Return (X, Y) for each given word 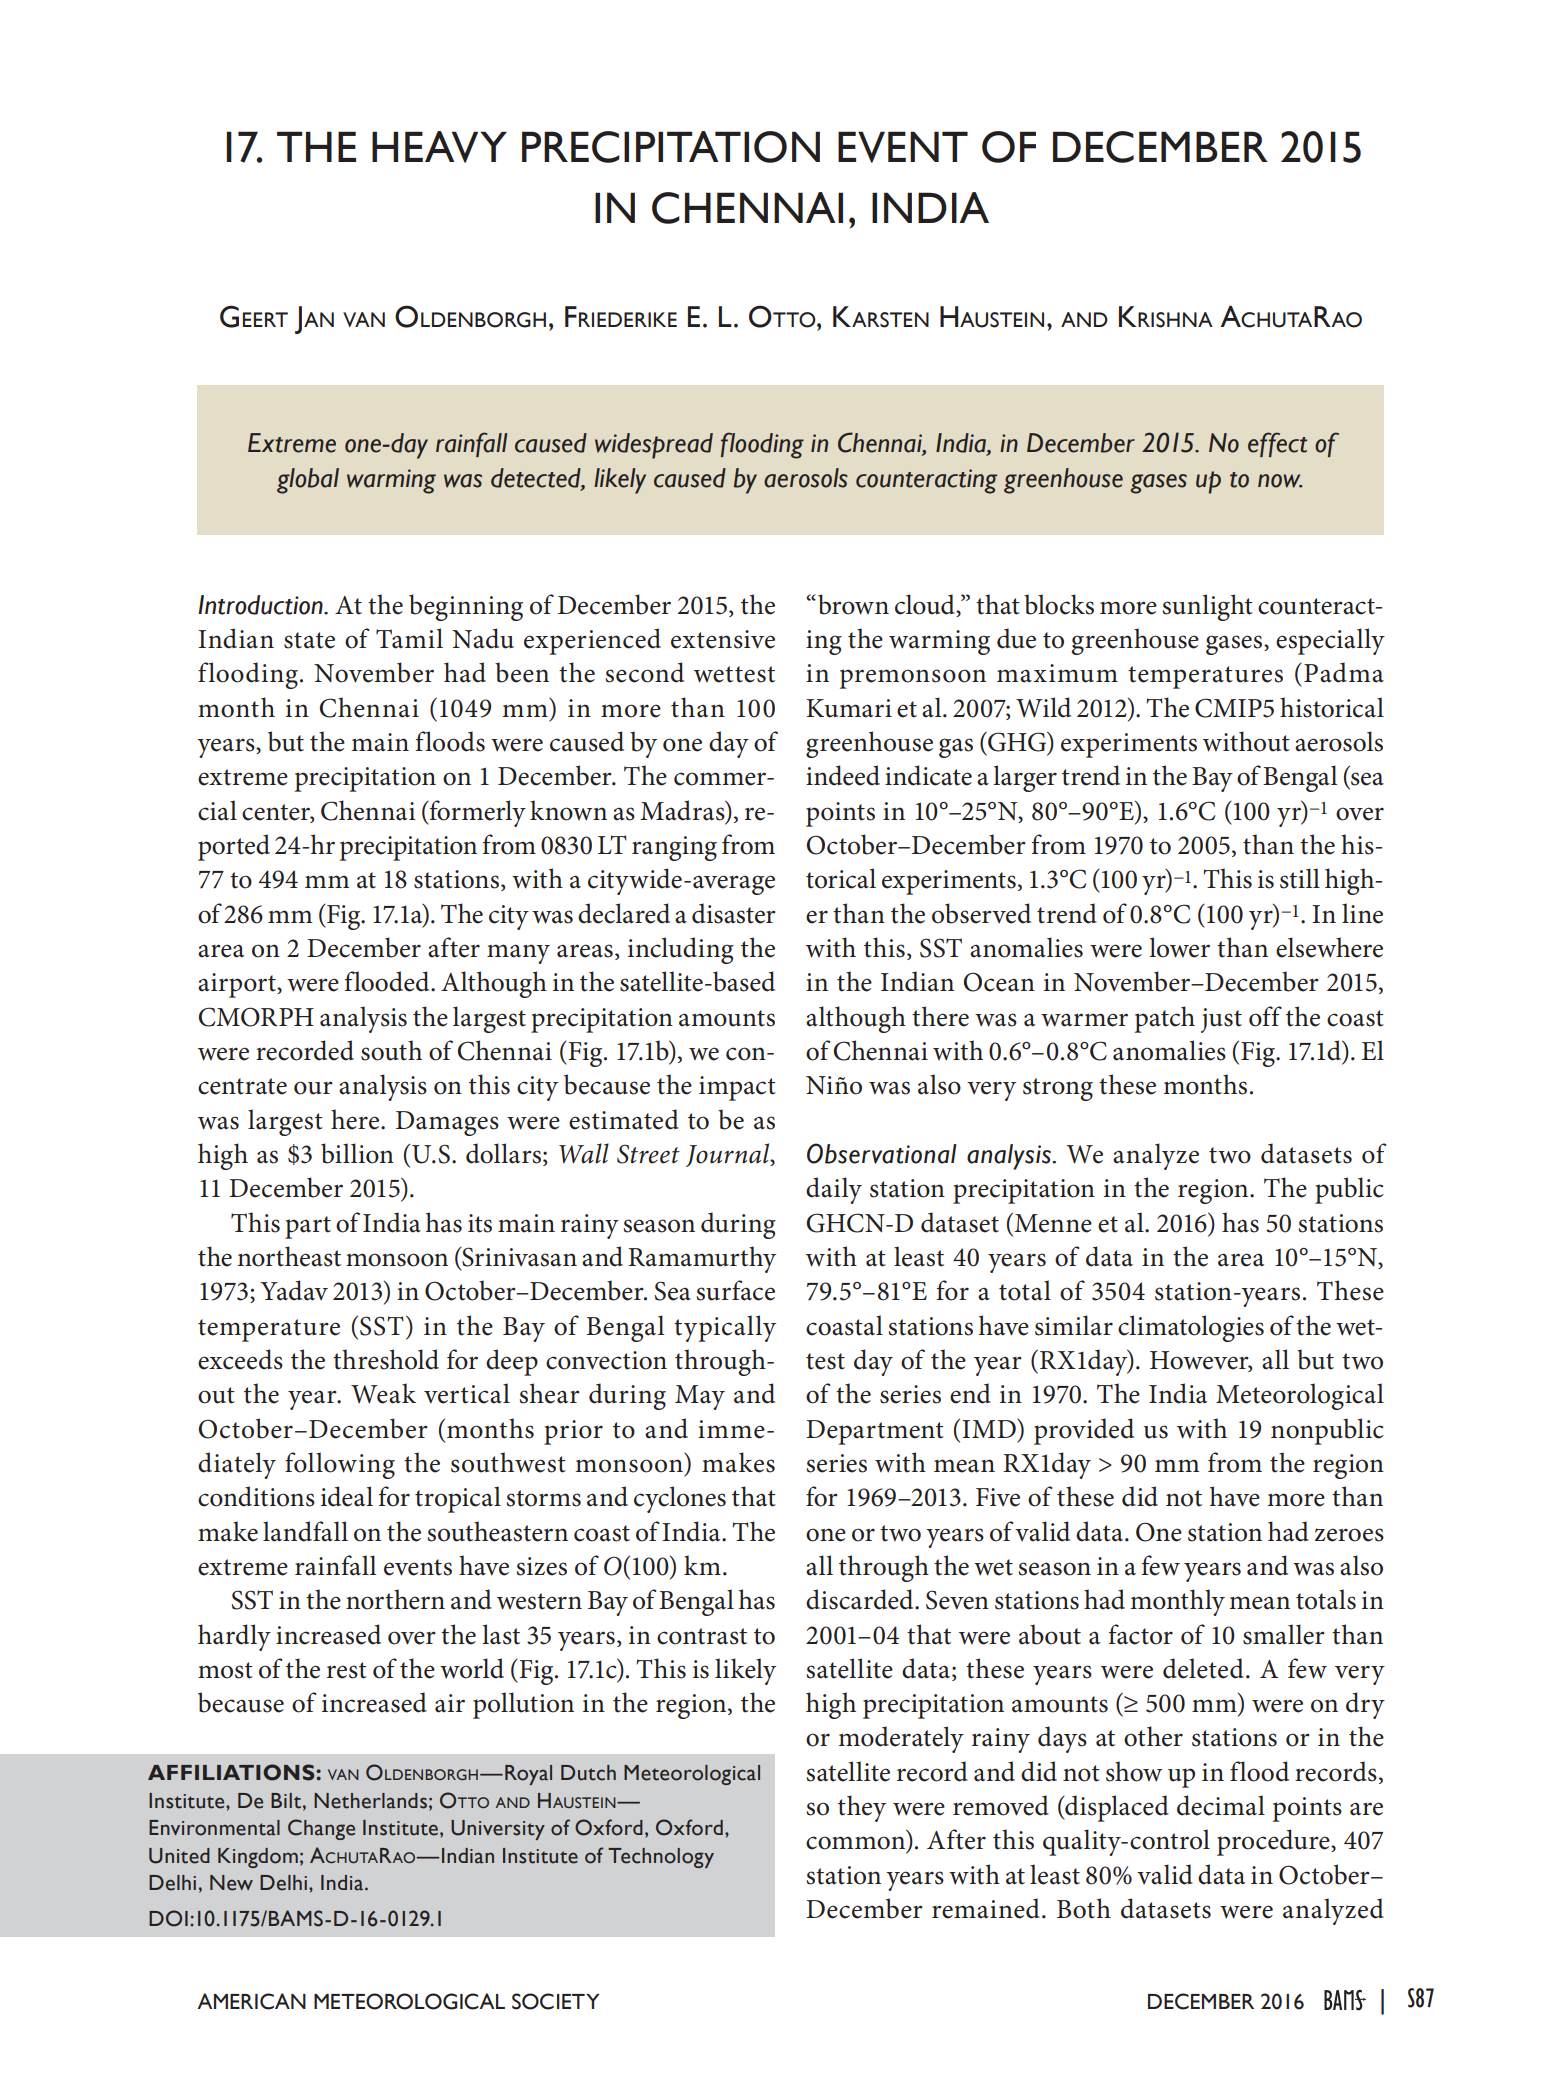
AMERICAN (251, 2001)
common (857, 1844)
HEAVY (439, 147)
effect (1277, 444)
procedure (1274, 1842)
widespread (654, 446)
